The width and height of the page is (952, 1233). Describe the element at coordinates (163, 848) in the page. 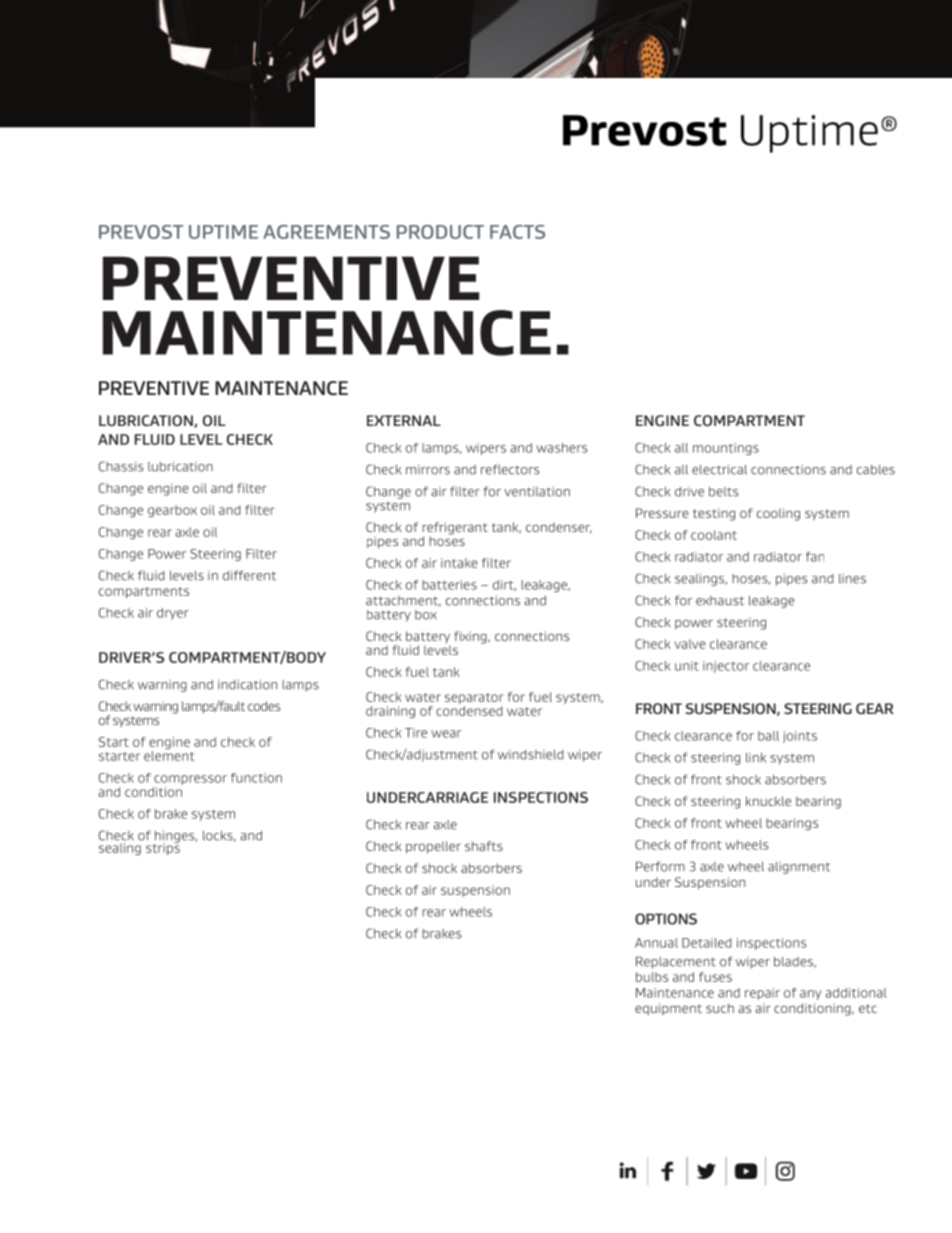

I see `strips` at that location.
